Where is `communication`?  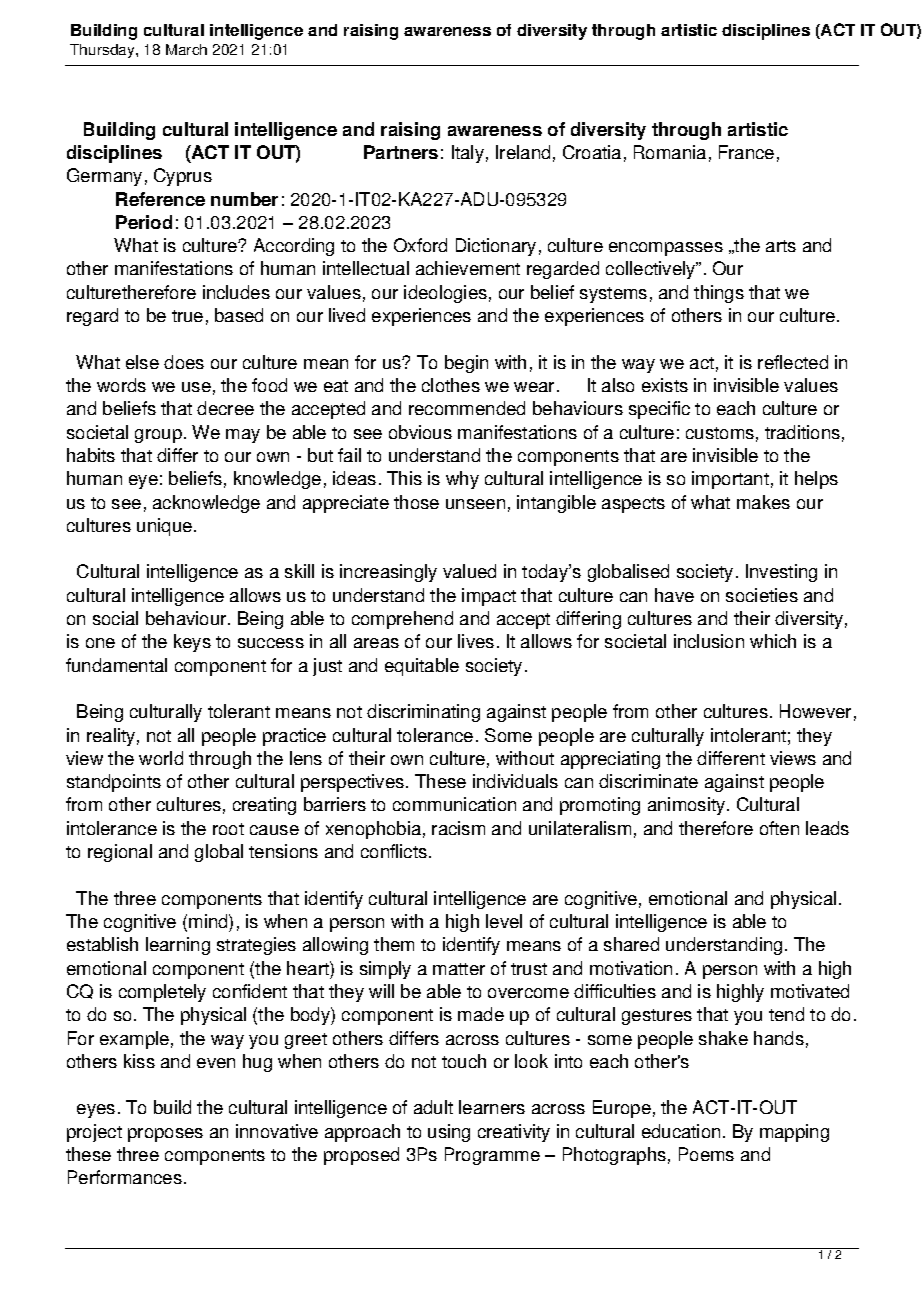 communication is located at coordinates (454, 804).
